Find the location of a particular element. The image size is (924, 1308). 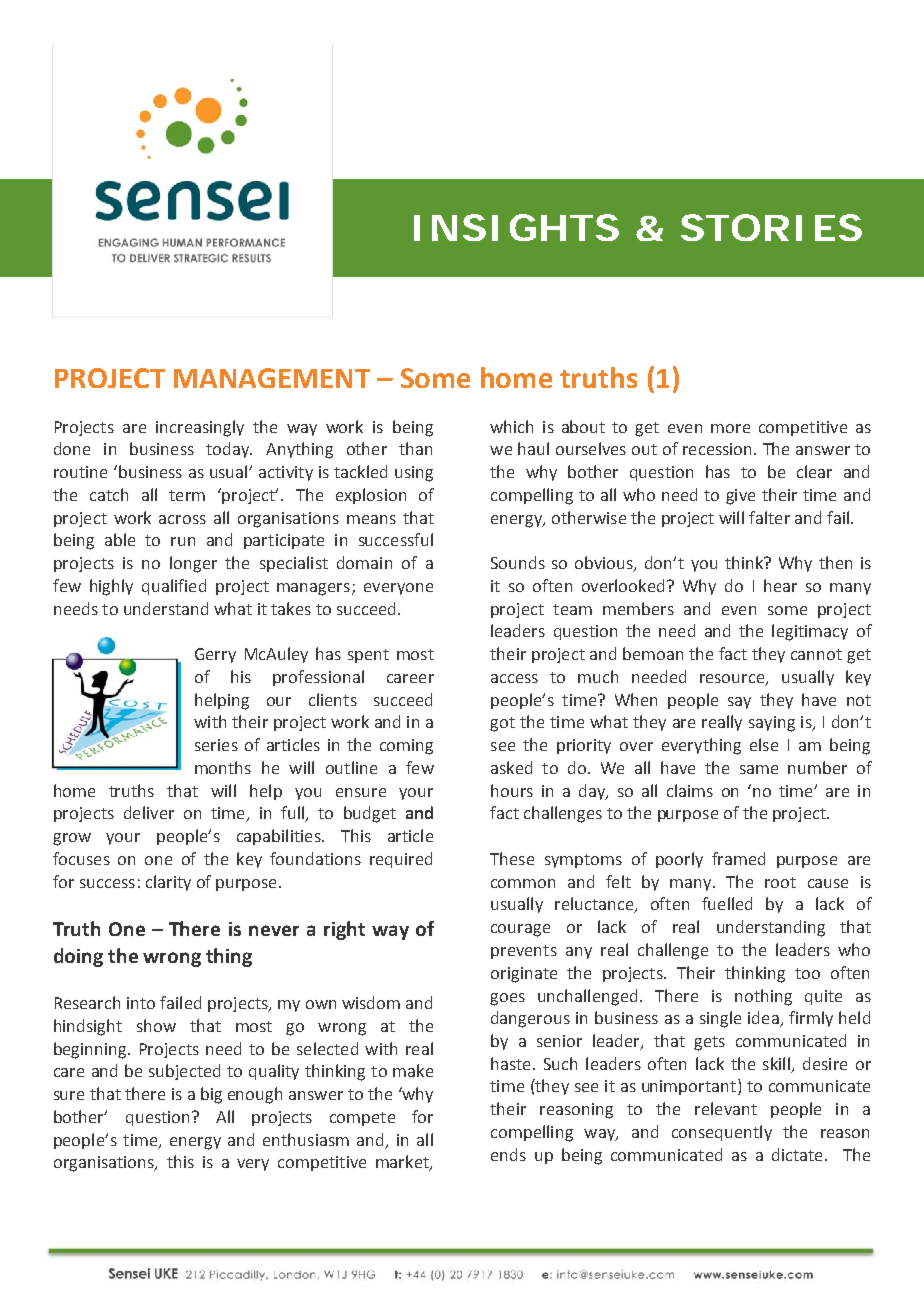

months is located at coordinates (223, 767).
